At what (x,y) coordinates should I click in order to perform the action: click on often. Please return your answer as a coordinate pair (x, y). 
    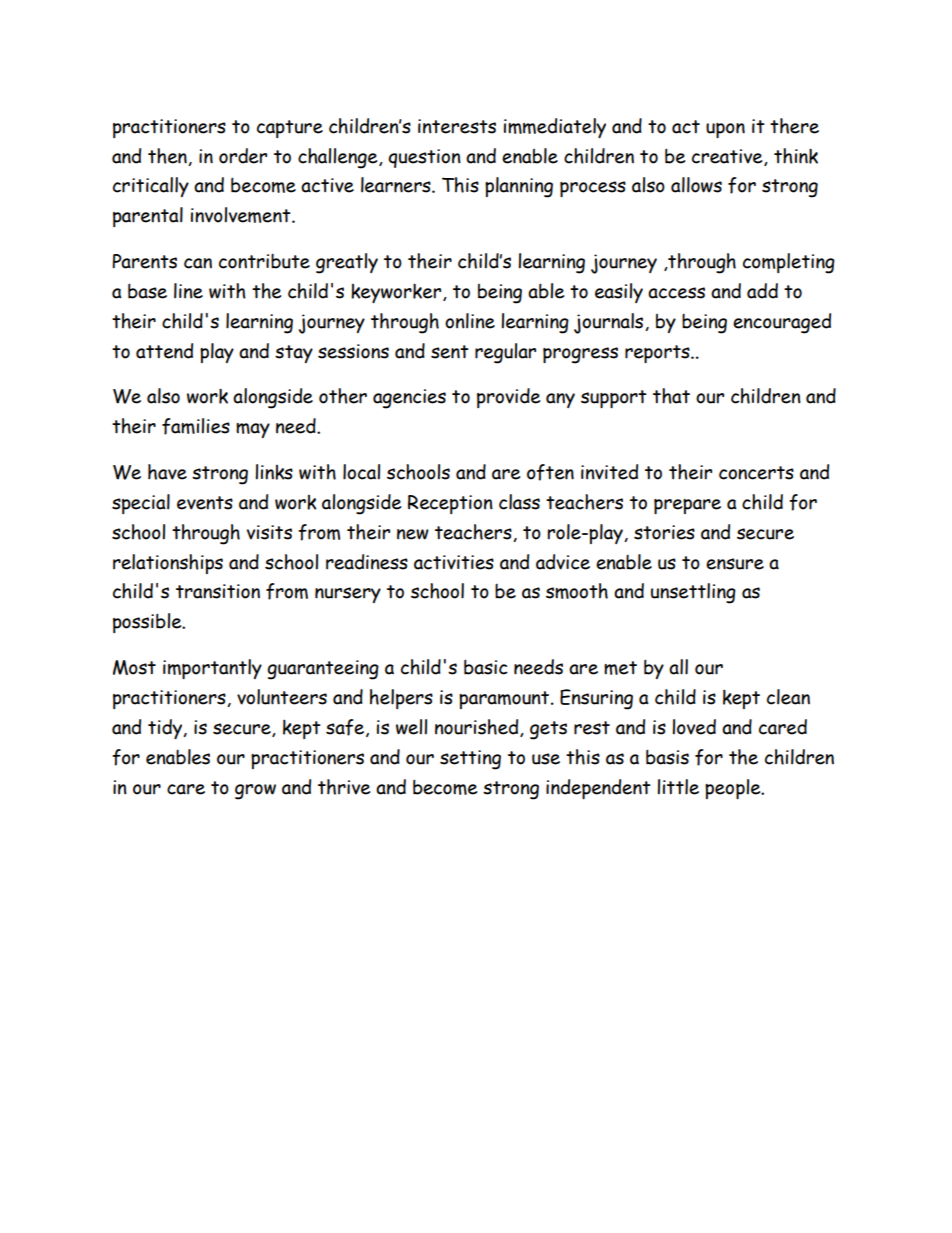
    Looking at the image, I should click on (550, 472).
